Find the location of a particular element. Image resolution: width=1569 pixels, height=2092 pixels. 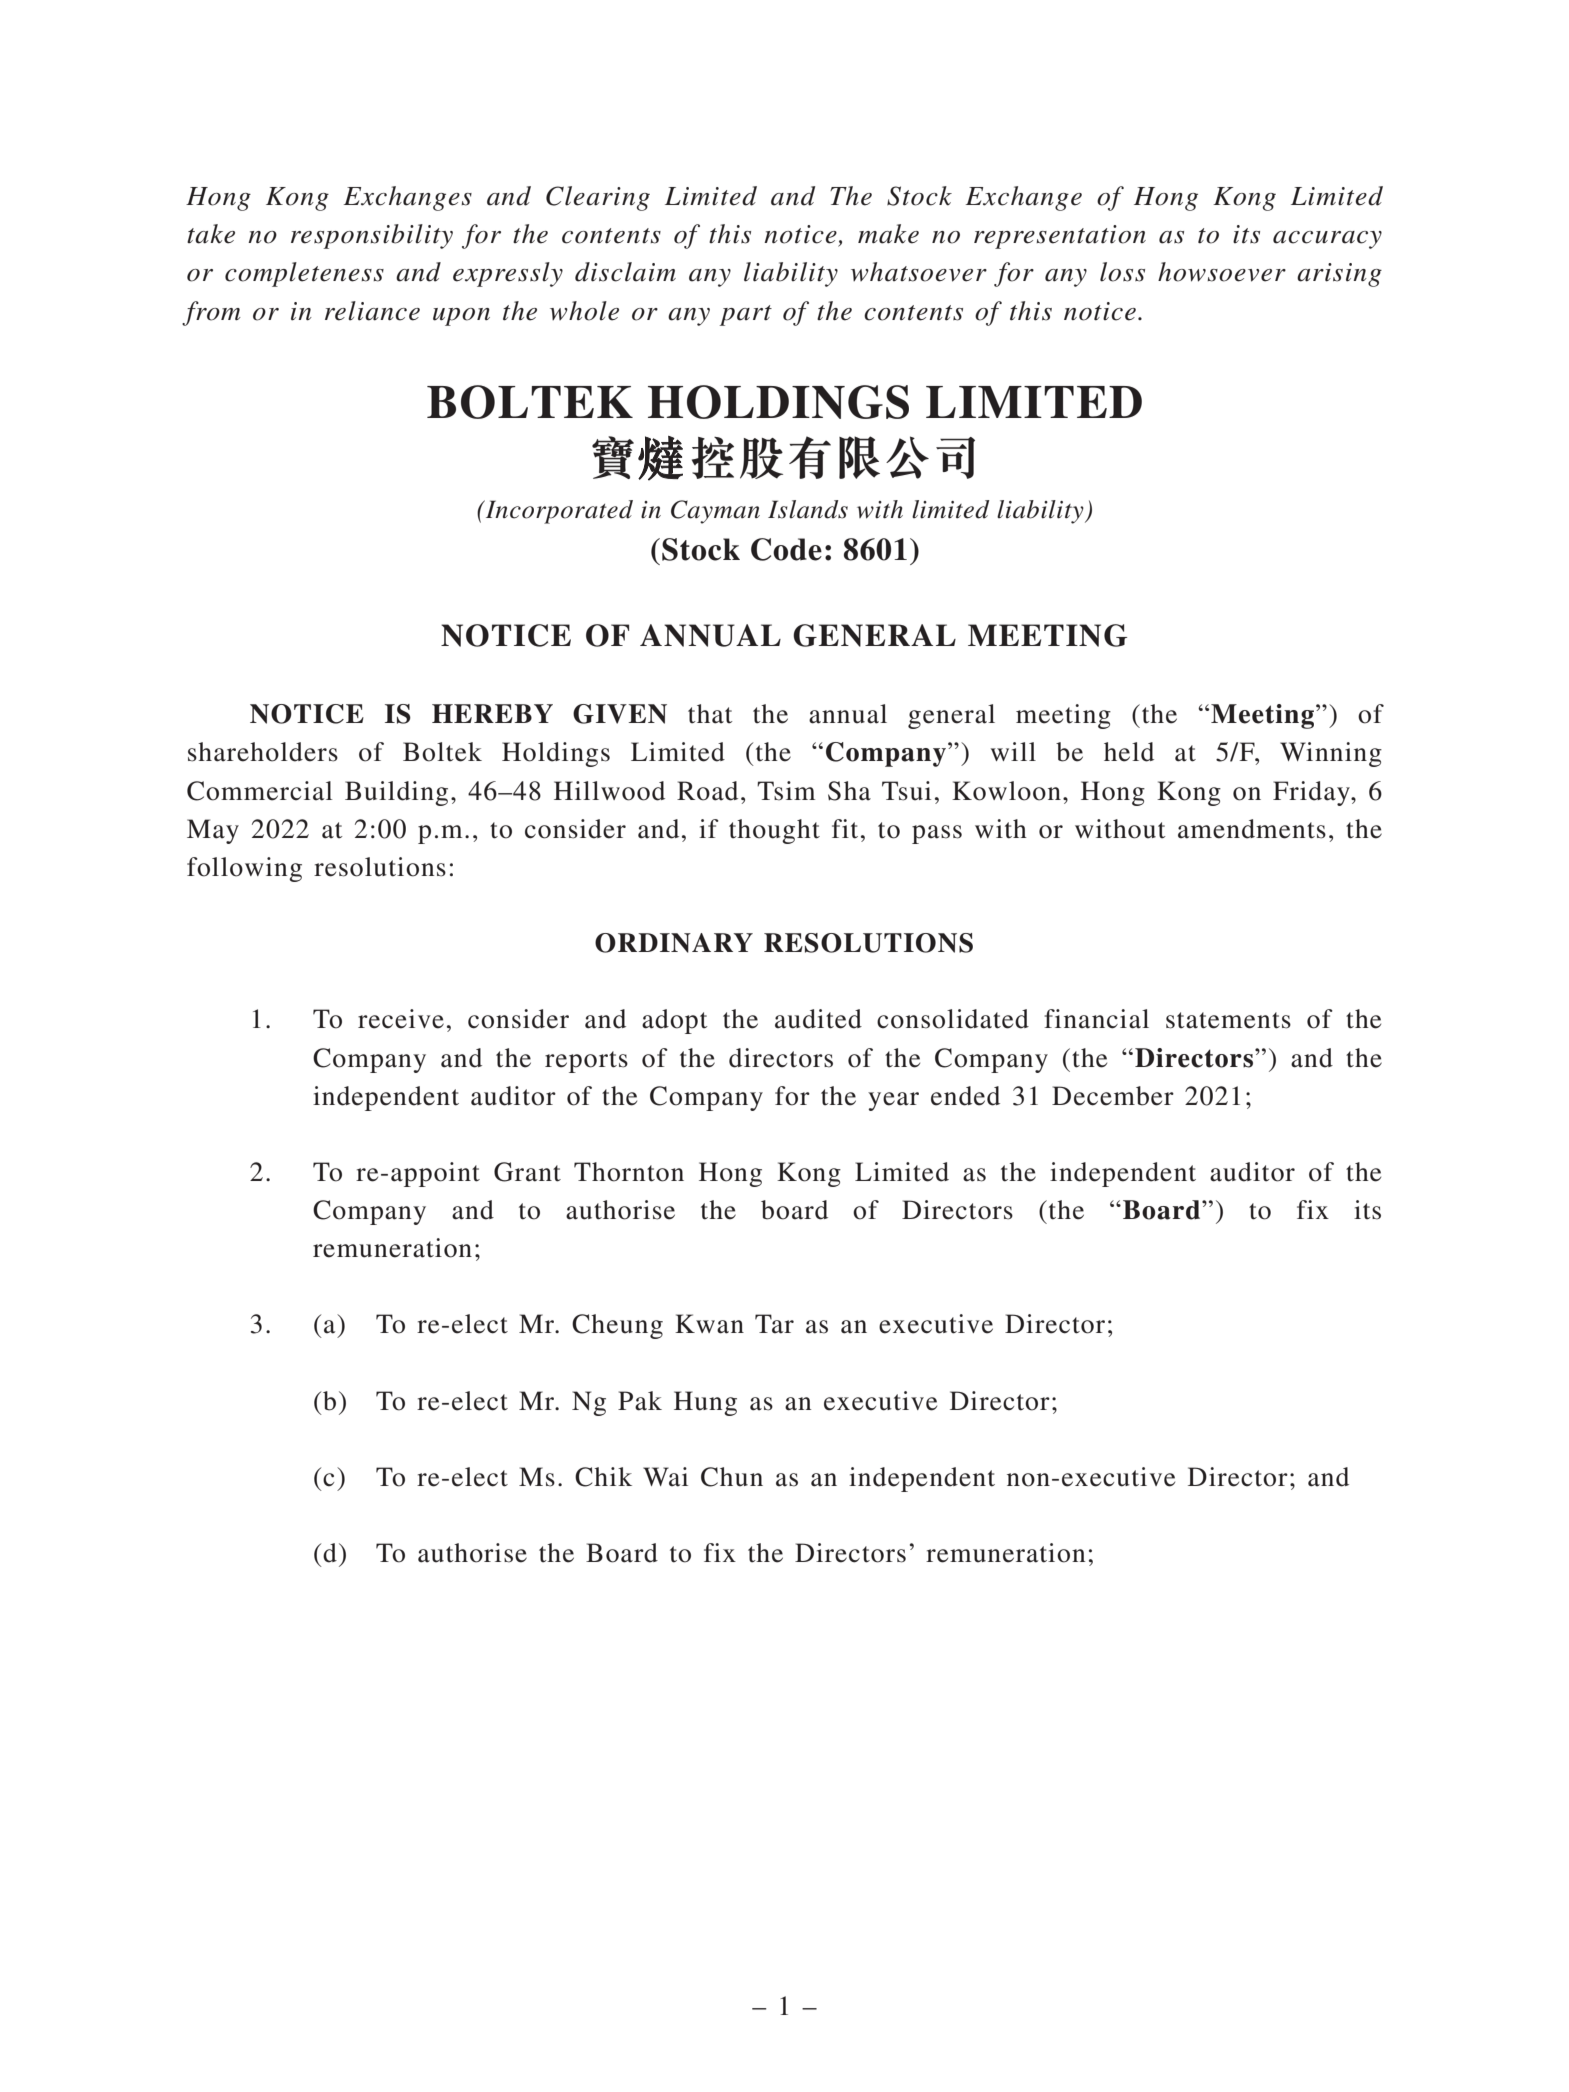

make is located at coordinates (888, 234).
